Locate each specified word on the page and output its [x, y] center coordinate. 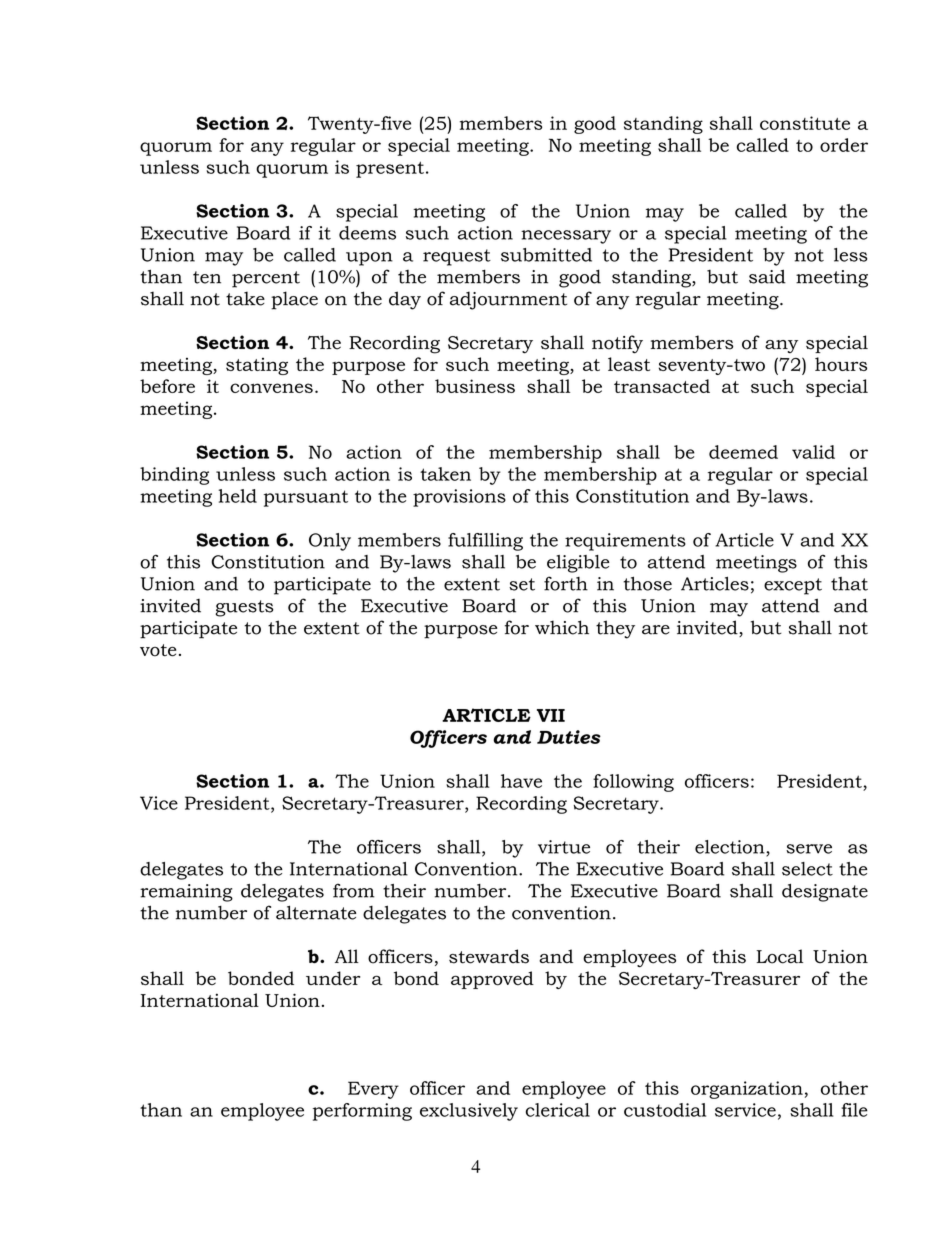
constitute [805, 123]
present [390, 169]
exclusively [469, 1112]
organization [747, 1090]
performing [362, 1112]
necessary [566, 237]
